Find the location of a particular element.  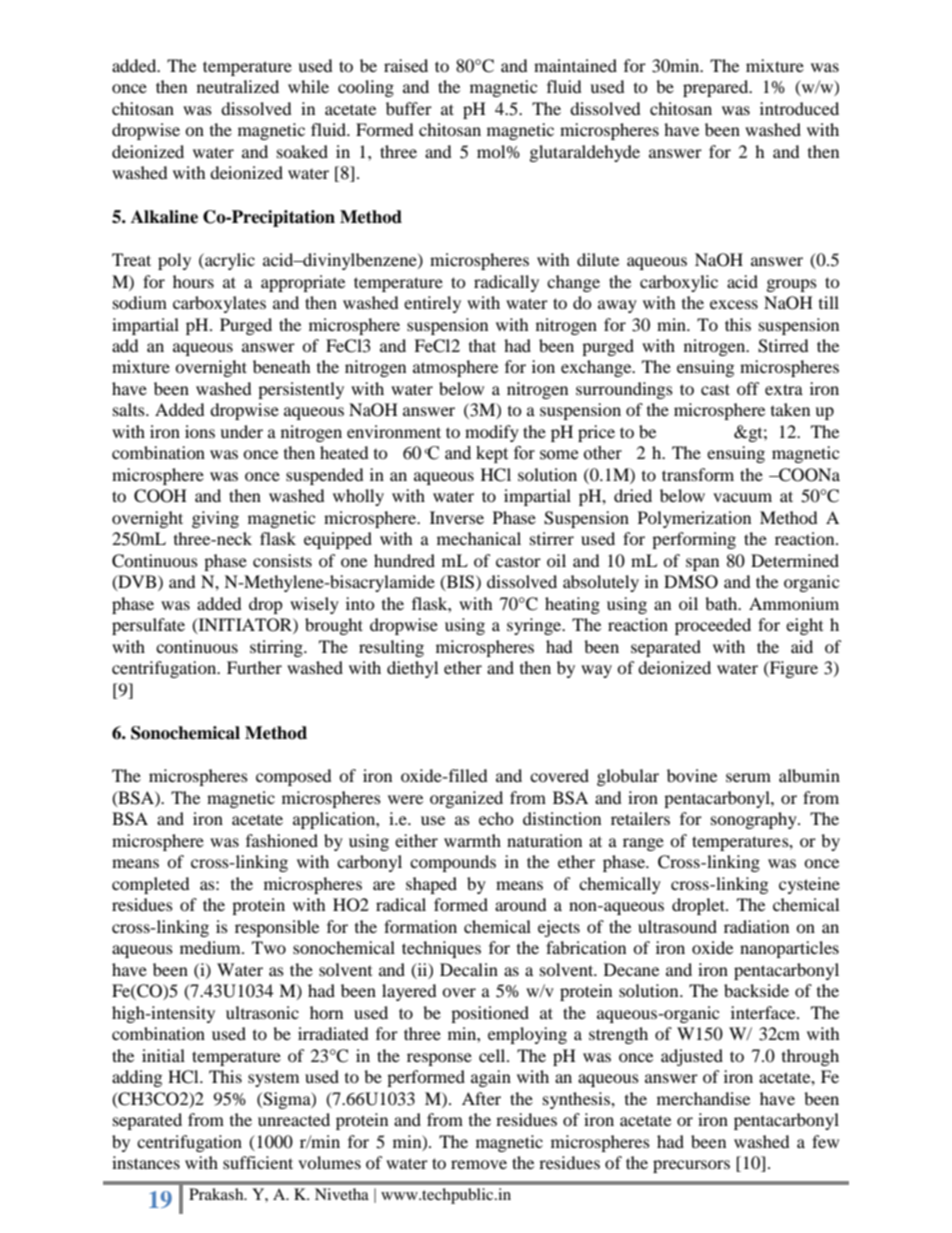

Prakash is located at coordinates (217, 1194).
